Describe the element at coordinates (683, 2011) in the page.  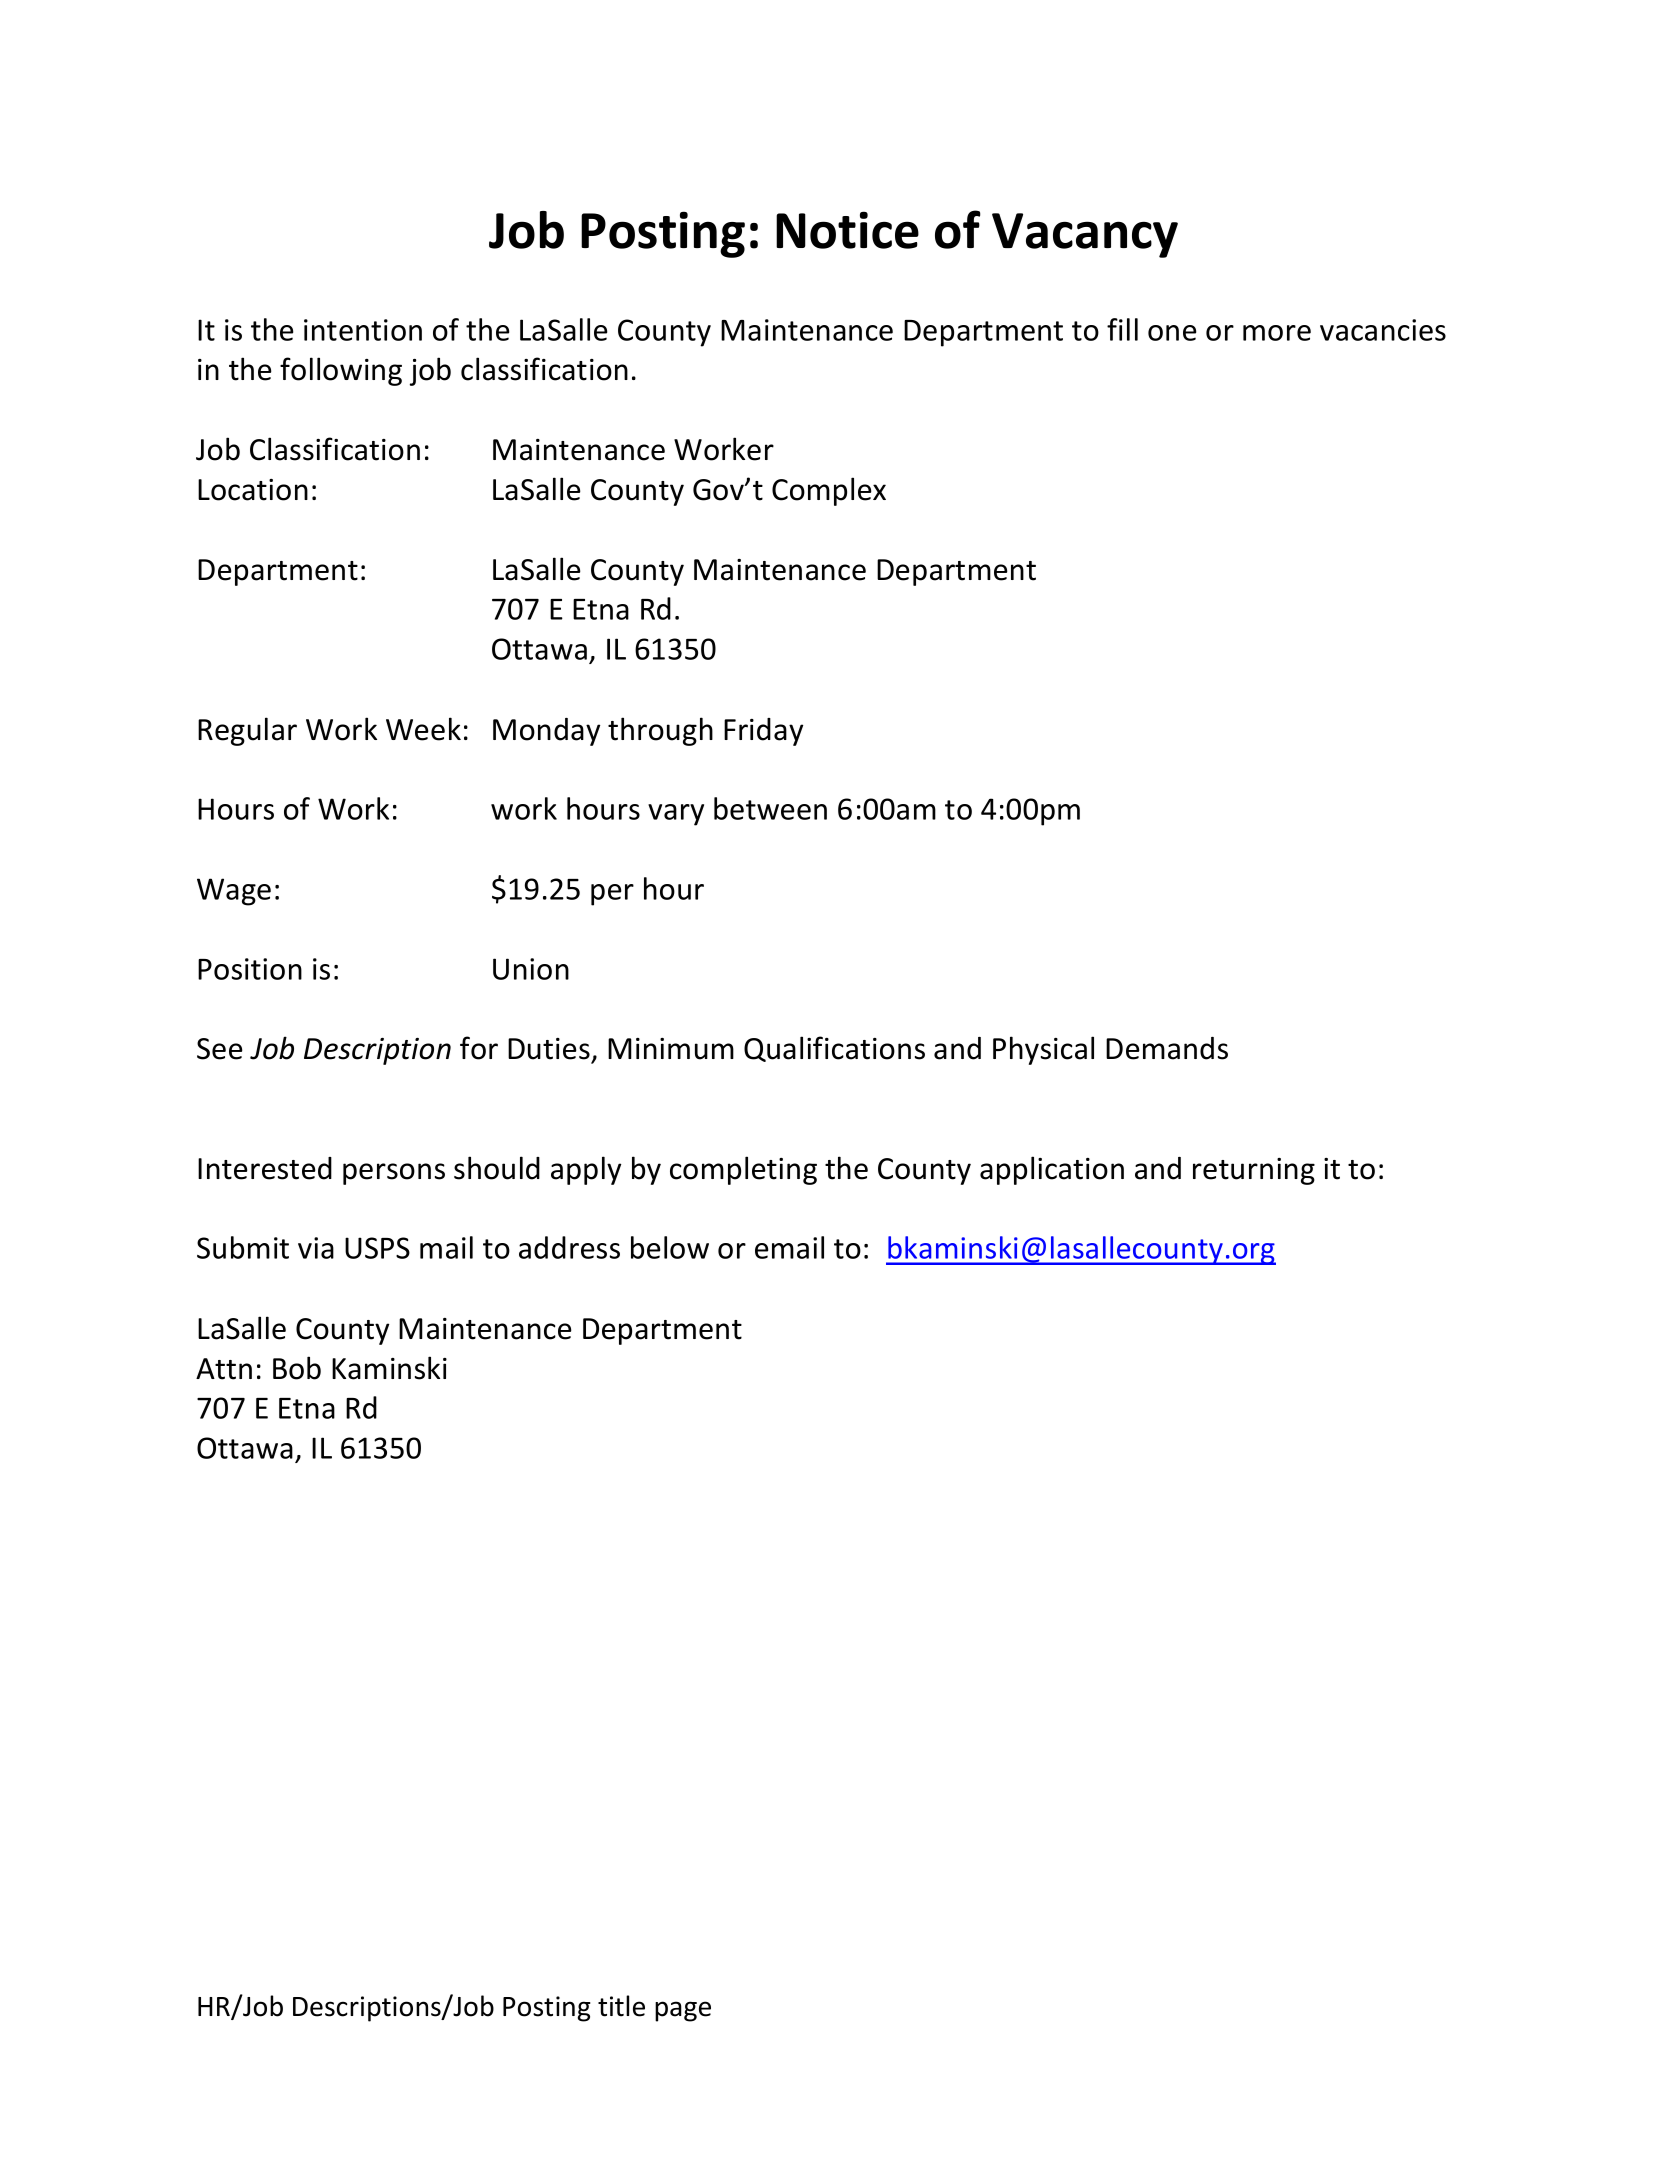
I see `page` at that location.
